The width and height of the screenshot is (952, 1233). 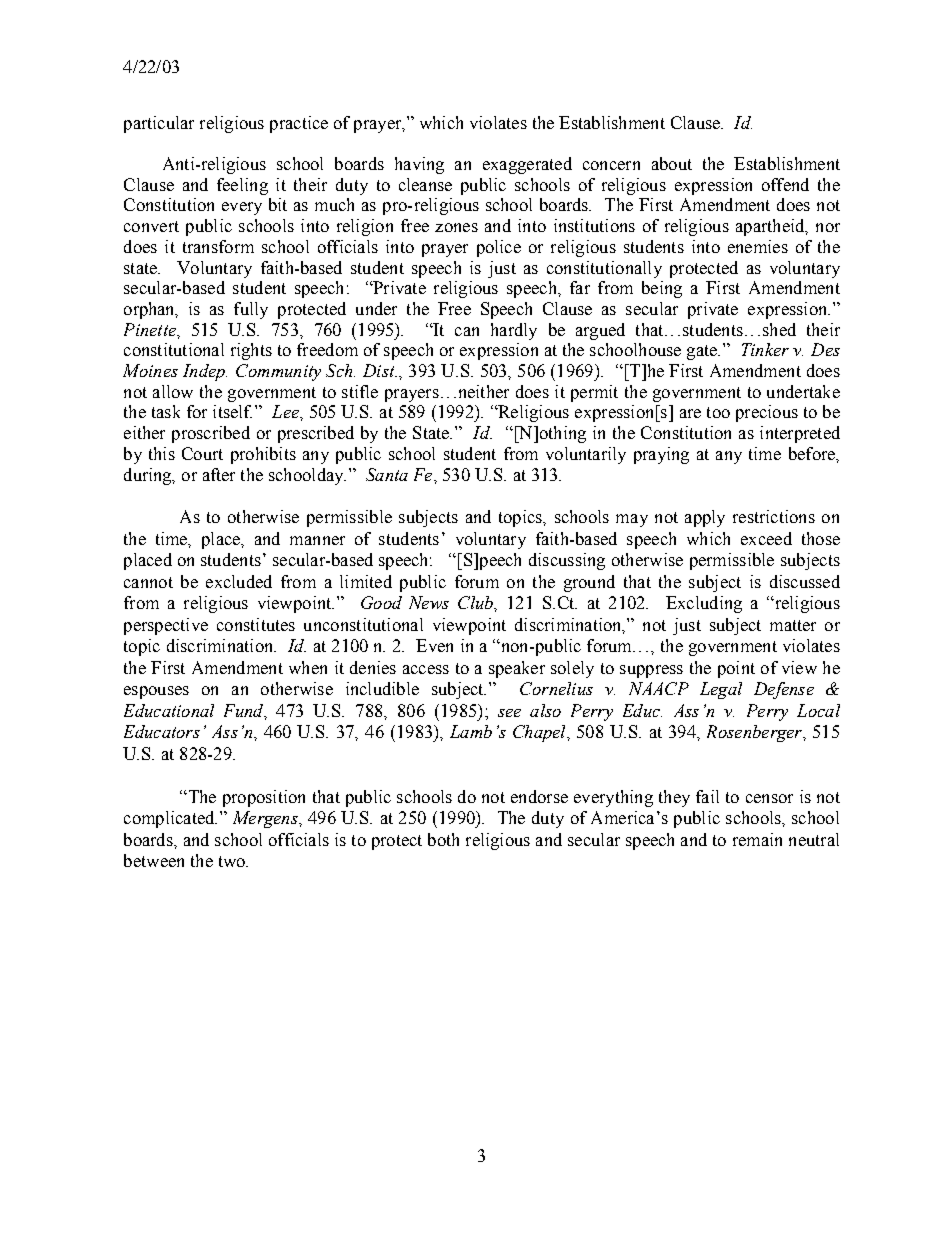 What do you see at coordinates (219, 474) in the screenshot?
I see `after` at bounding box center [219, 474].
